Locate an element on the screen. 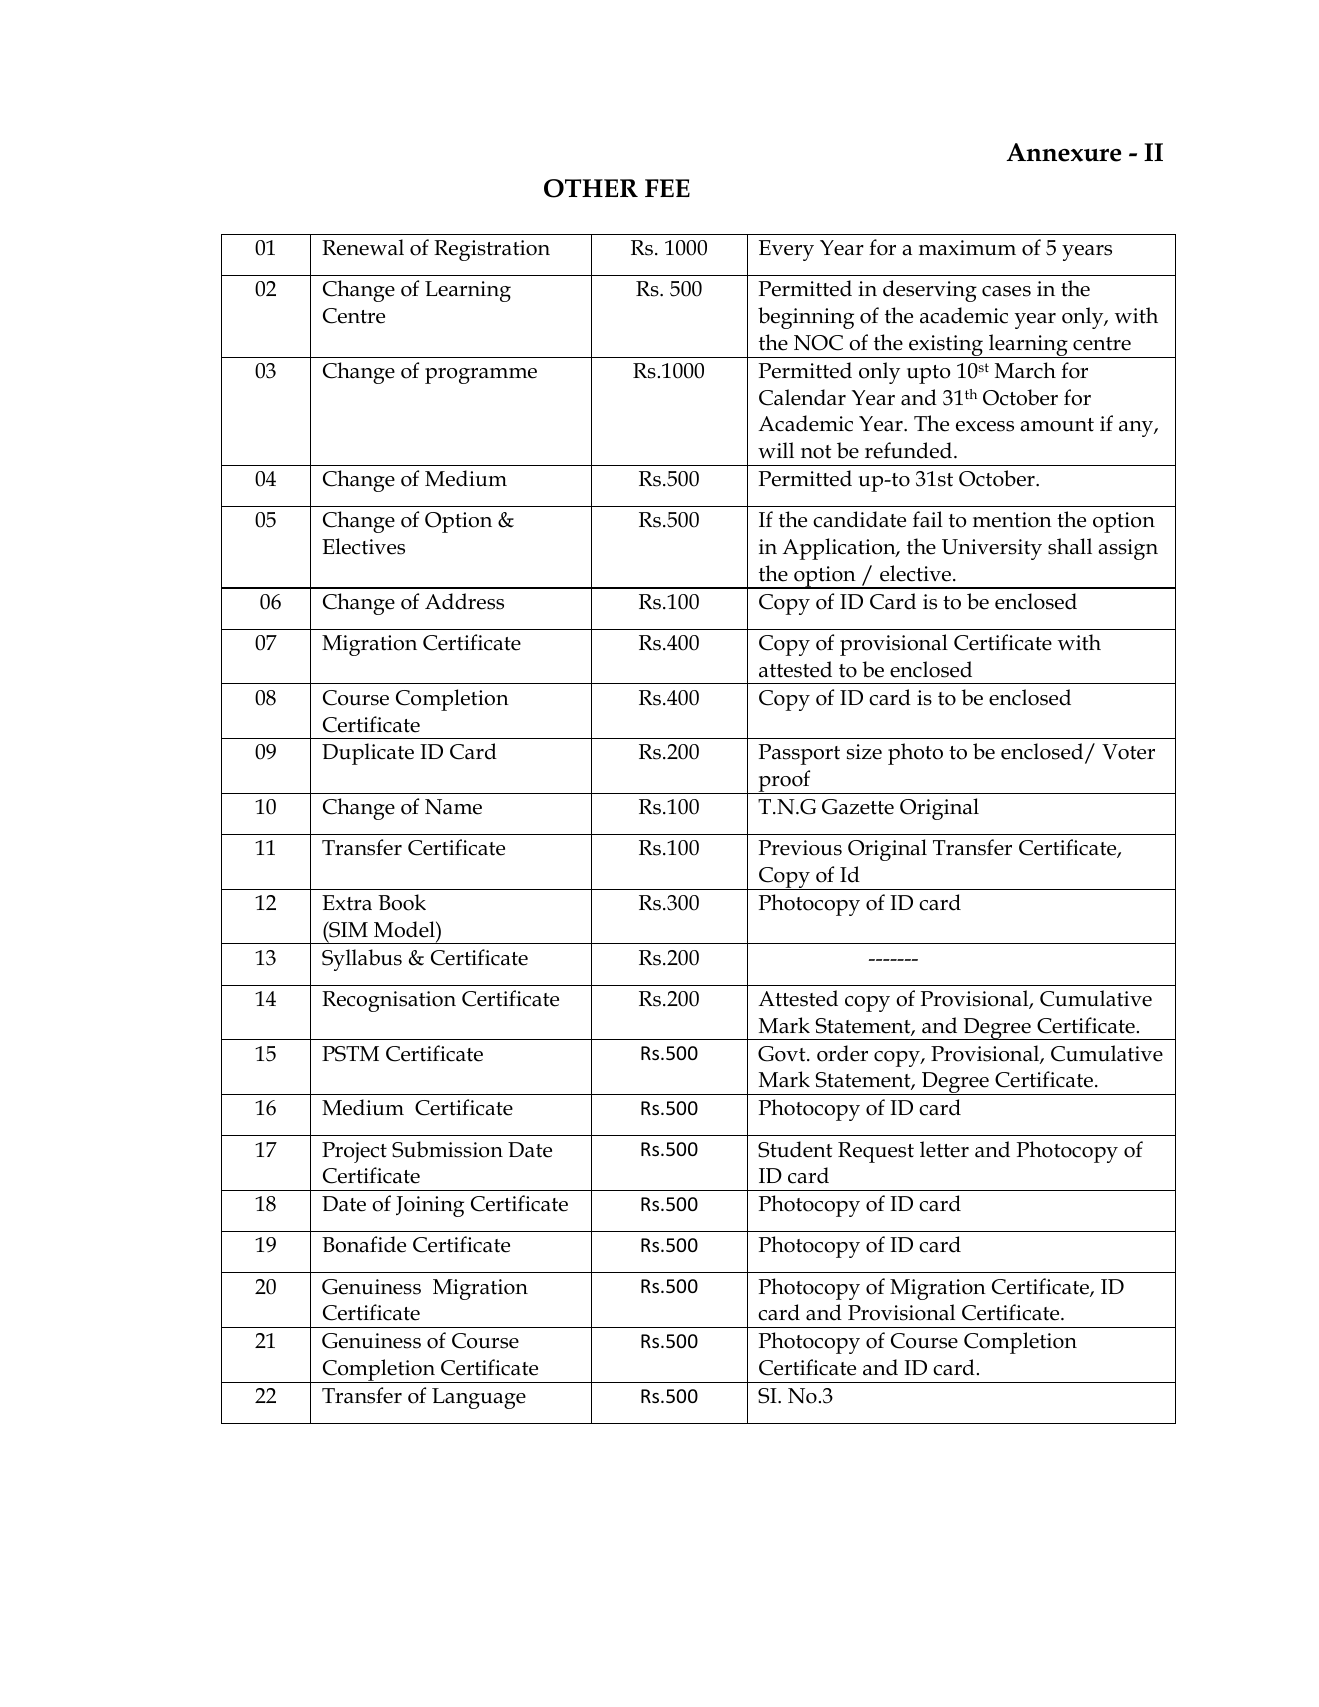 The image size is (1319, 1707). letter is located at coordinates (944, 1149).
